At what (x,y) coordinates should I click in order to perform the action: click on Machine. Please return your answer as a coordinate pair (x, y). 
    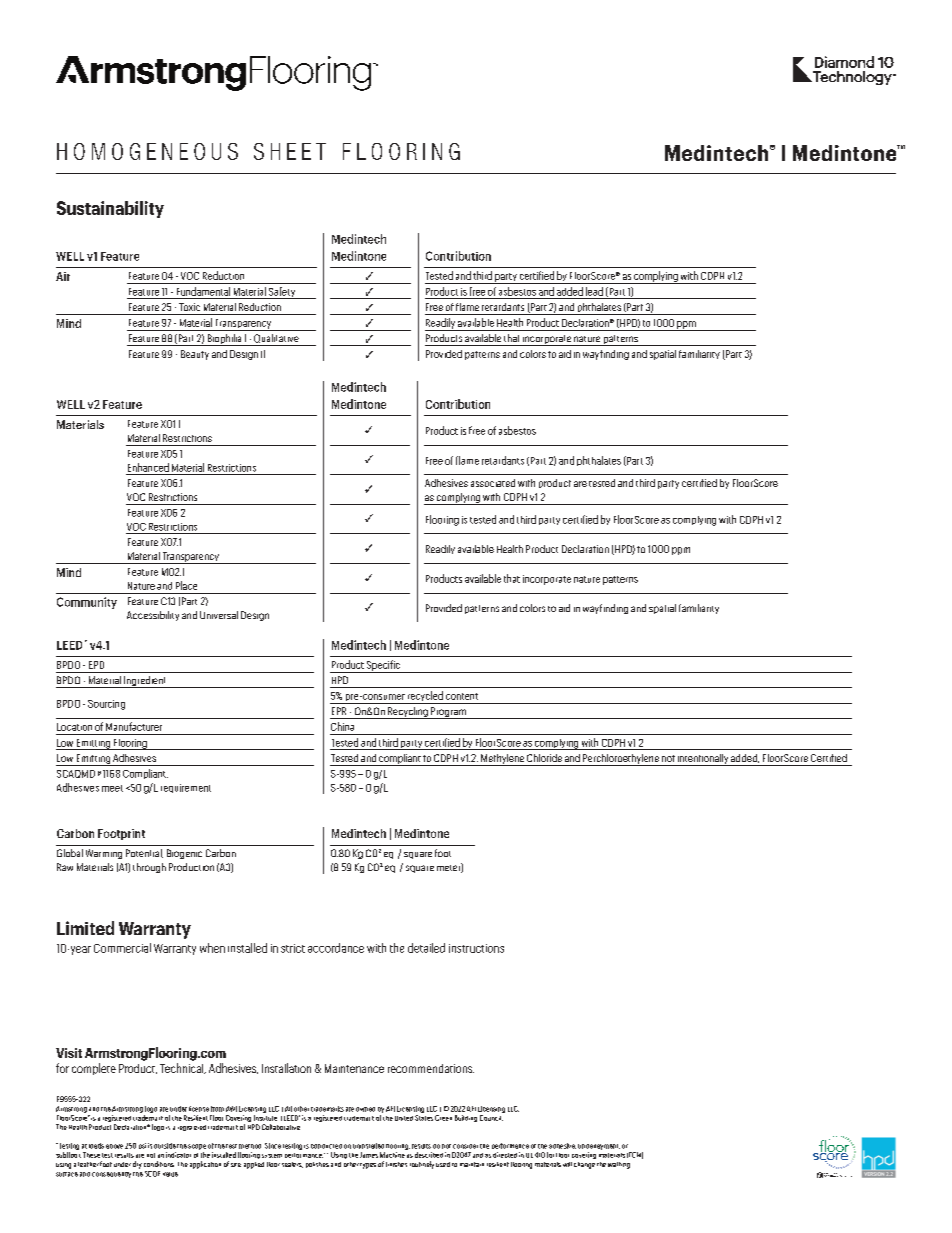
    Looking at the image, I should click on (393, 1153).
